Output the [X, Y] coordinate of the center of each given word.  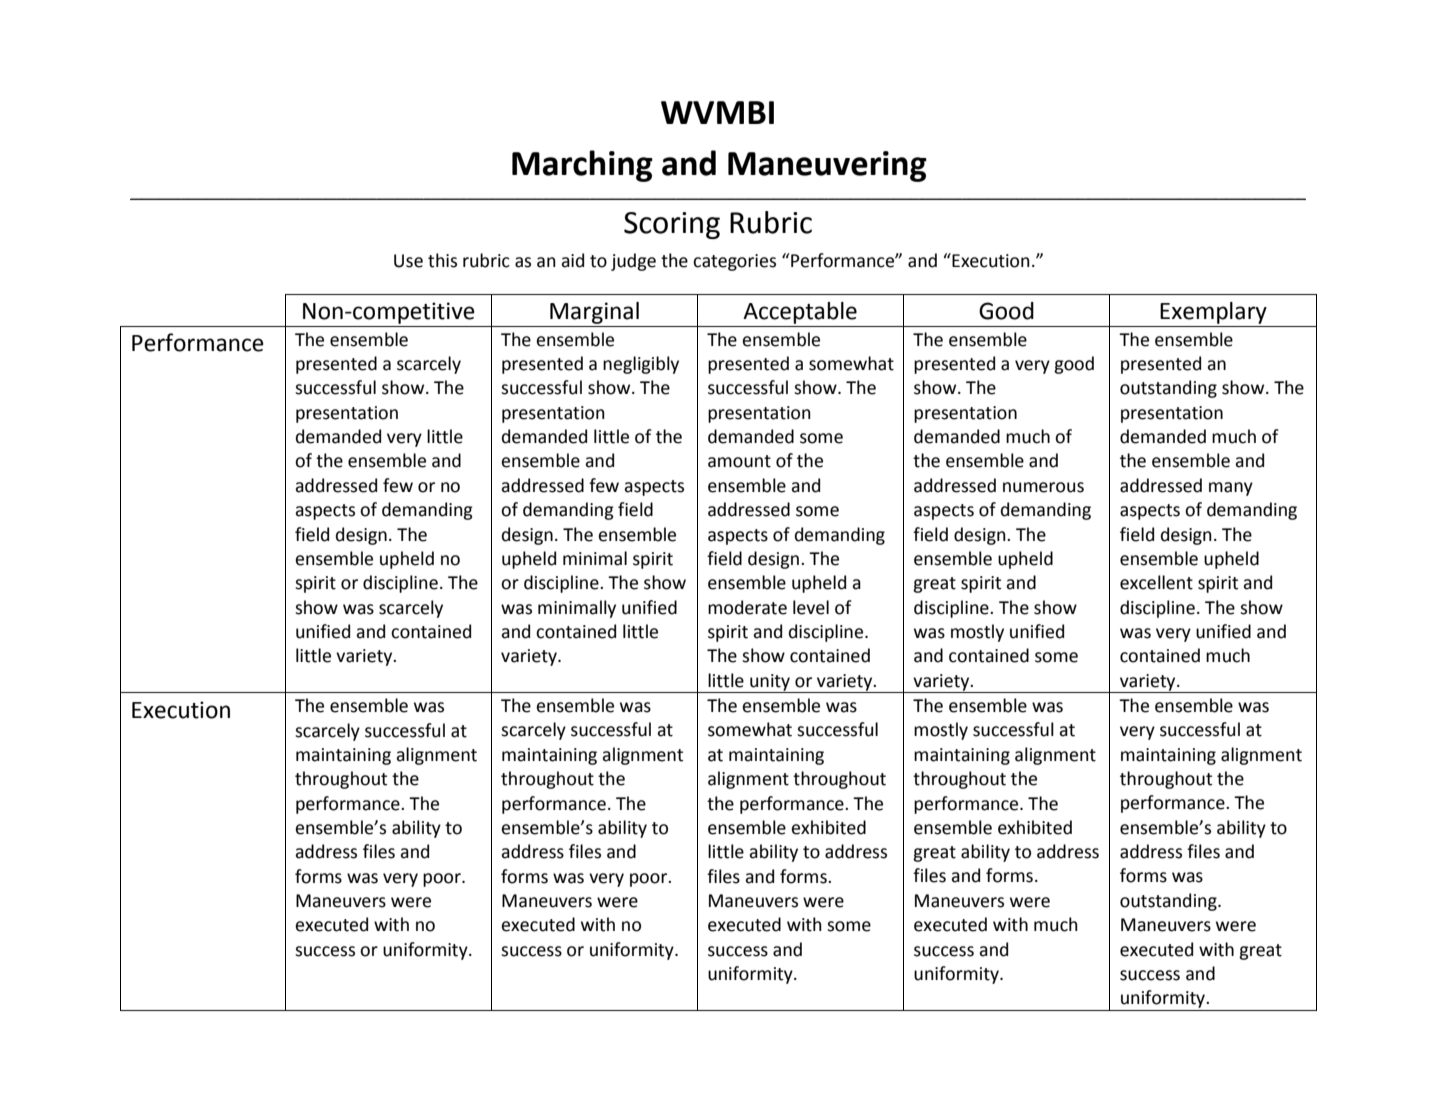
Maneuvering [827, 166]
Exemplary [1213, 313]
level [811, 607]
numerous [1043, 487]
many [1231, 489]
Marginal [594, 313]
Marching [582, 166]
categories [734, 262]
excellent [1156, 582]
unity [770, 683]
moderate [747, 607]
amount [739, 461]
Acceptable [800, 313]
